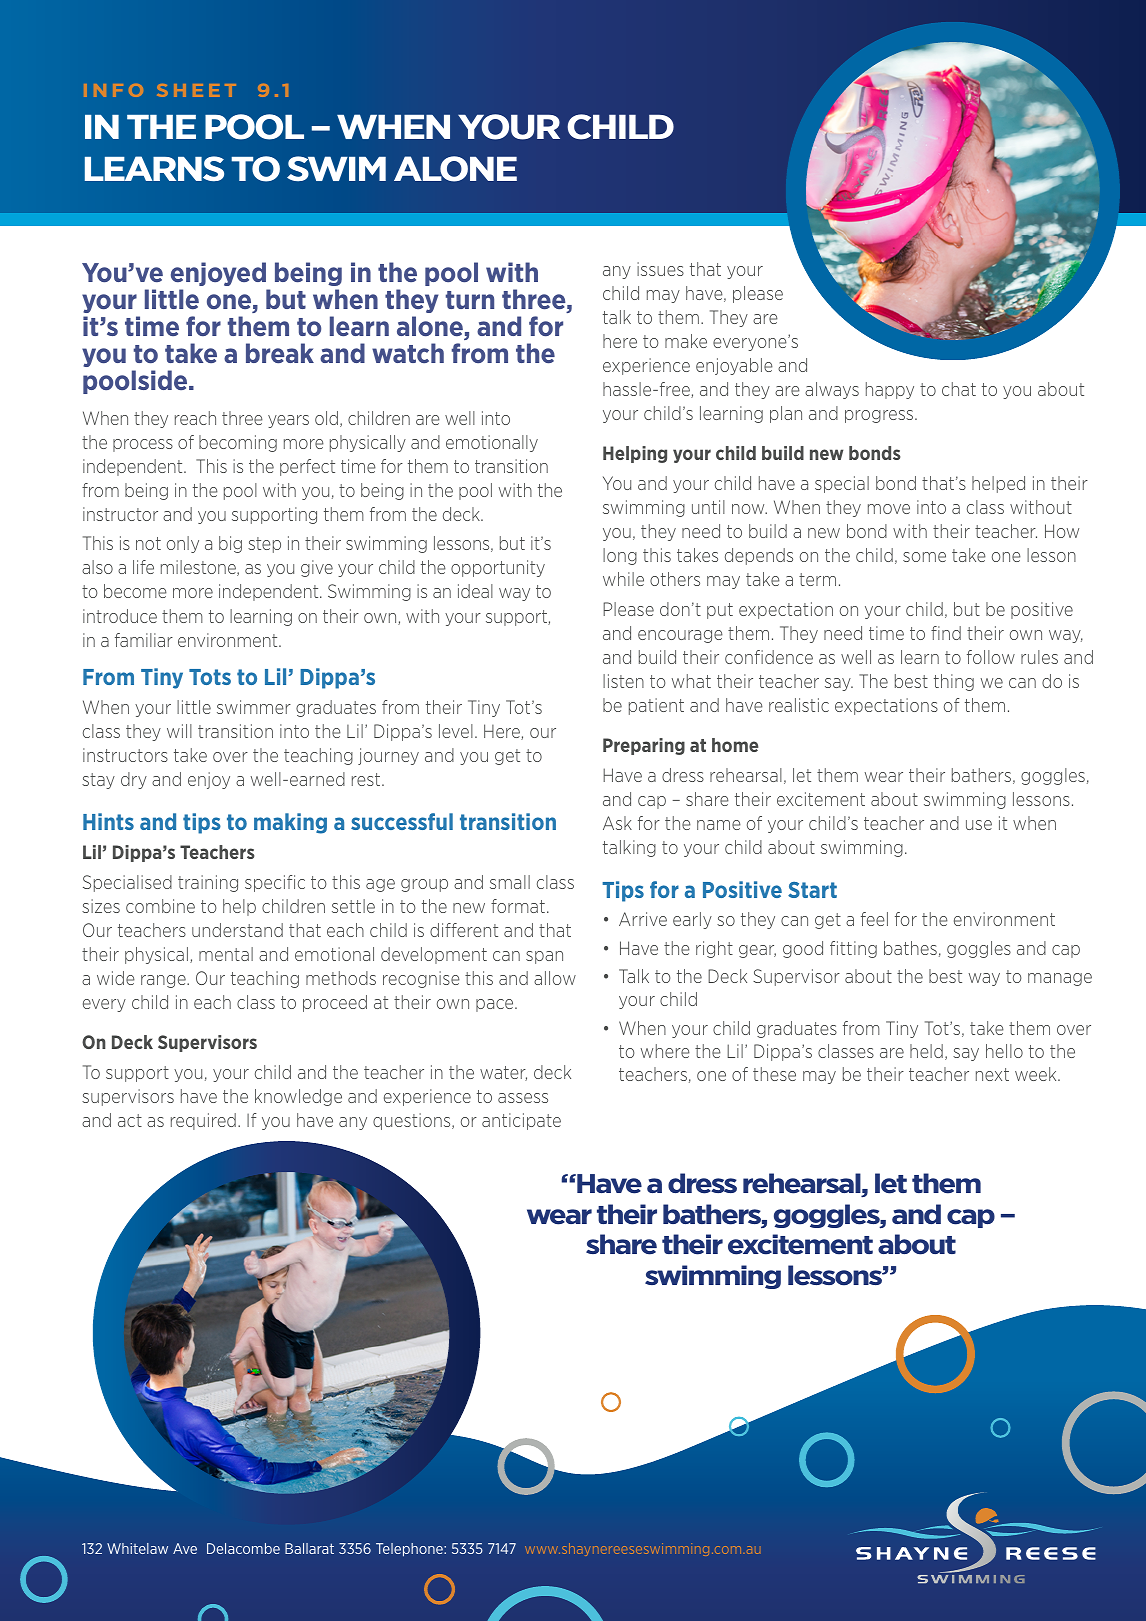 The height and width of the image is (1621, 1146). What do you see at coordinates (309, 1548) in the image?
I see `Ballarat` at bounding box center [309, 1548].
